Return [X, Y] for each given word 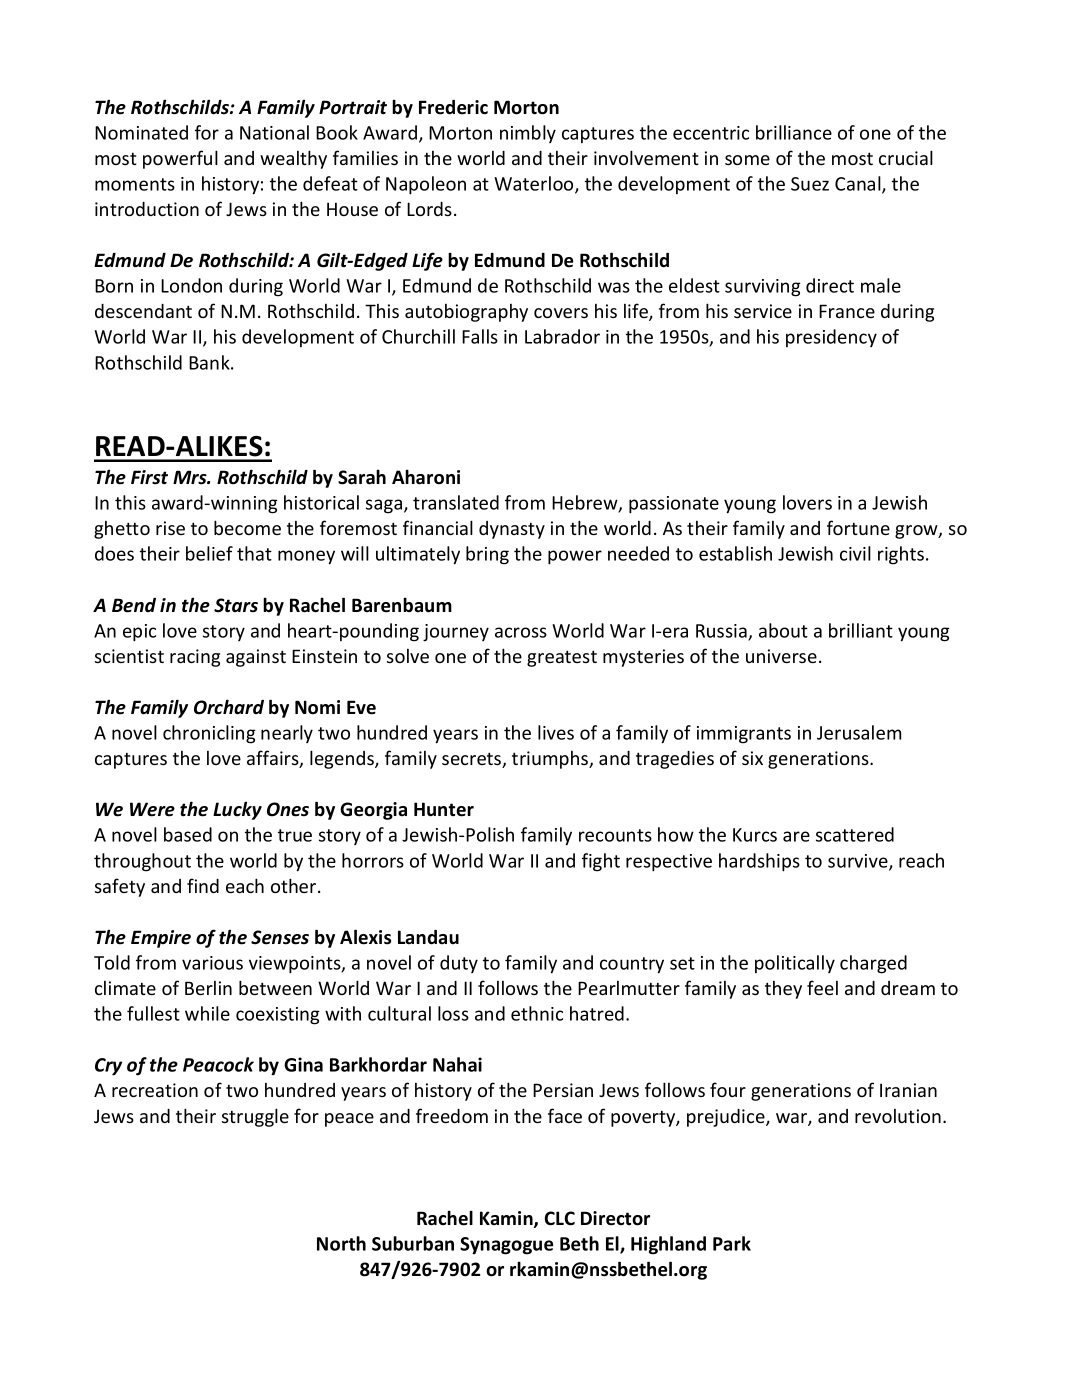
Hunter [444, 809]
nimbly [528, 134]
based [188, 834]
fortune [858, 527]
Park [732, 1243]
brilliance [794, 132]
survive [859, 862]
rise [170, 528]
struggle [255, 1117]
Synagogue [506, 1246]
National [274, 132]
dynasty [512, 530]
